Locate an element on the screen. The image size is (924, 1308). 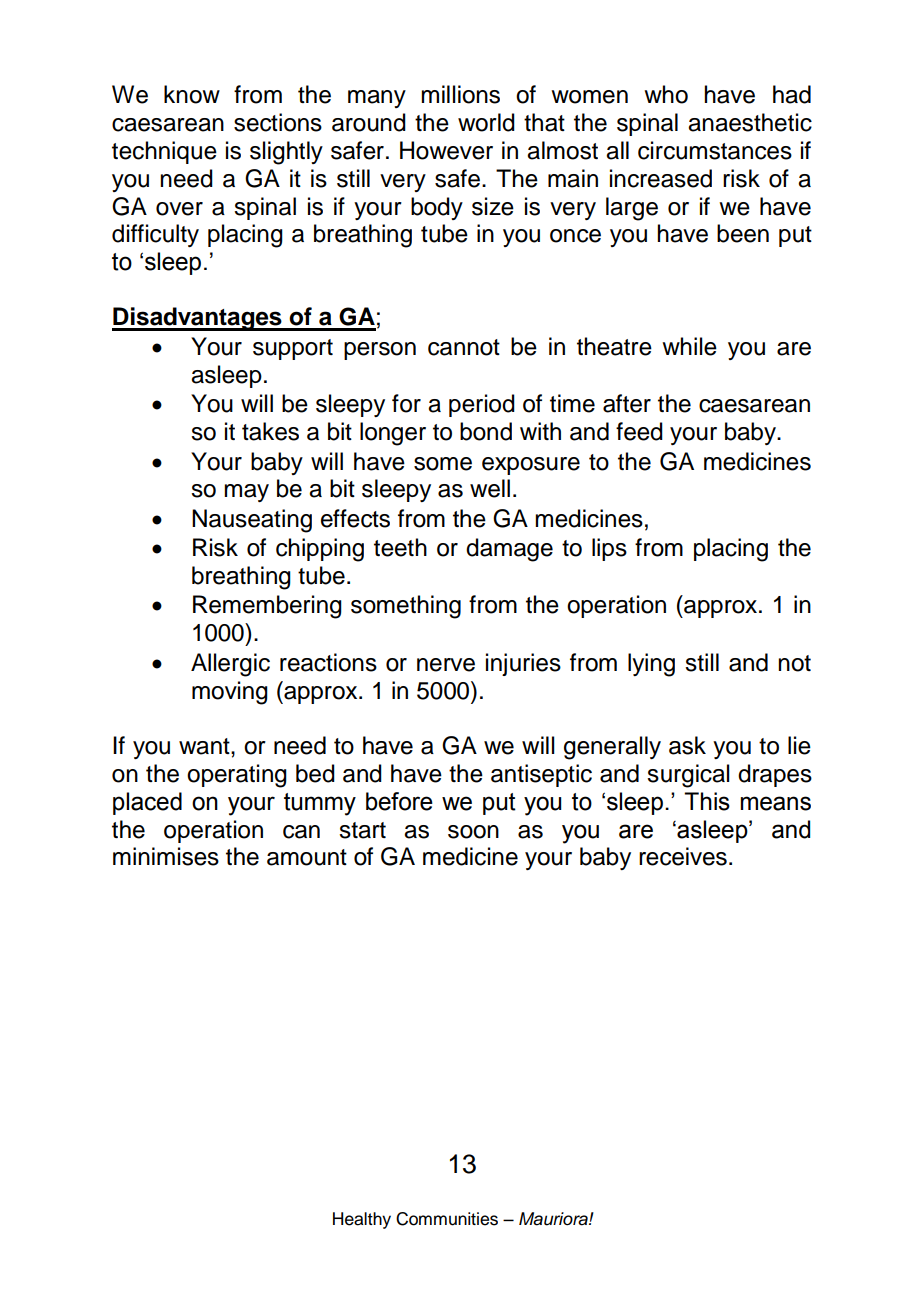
feed is located at coordinates (639, 431).
